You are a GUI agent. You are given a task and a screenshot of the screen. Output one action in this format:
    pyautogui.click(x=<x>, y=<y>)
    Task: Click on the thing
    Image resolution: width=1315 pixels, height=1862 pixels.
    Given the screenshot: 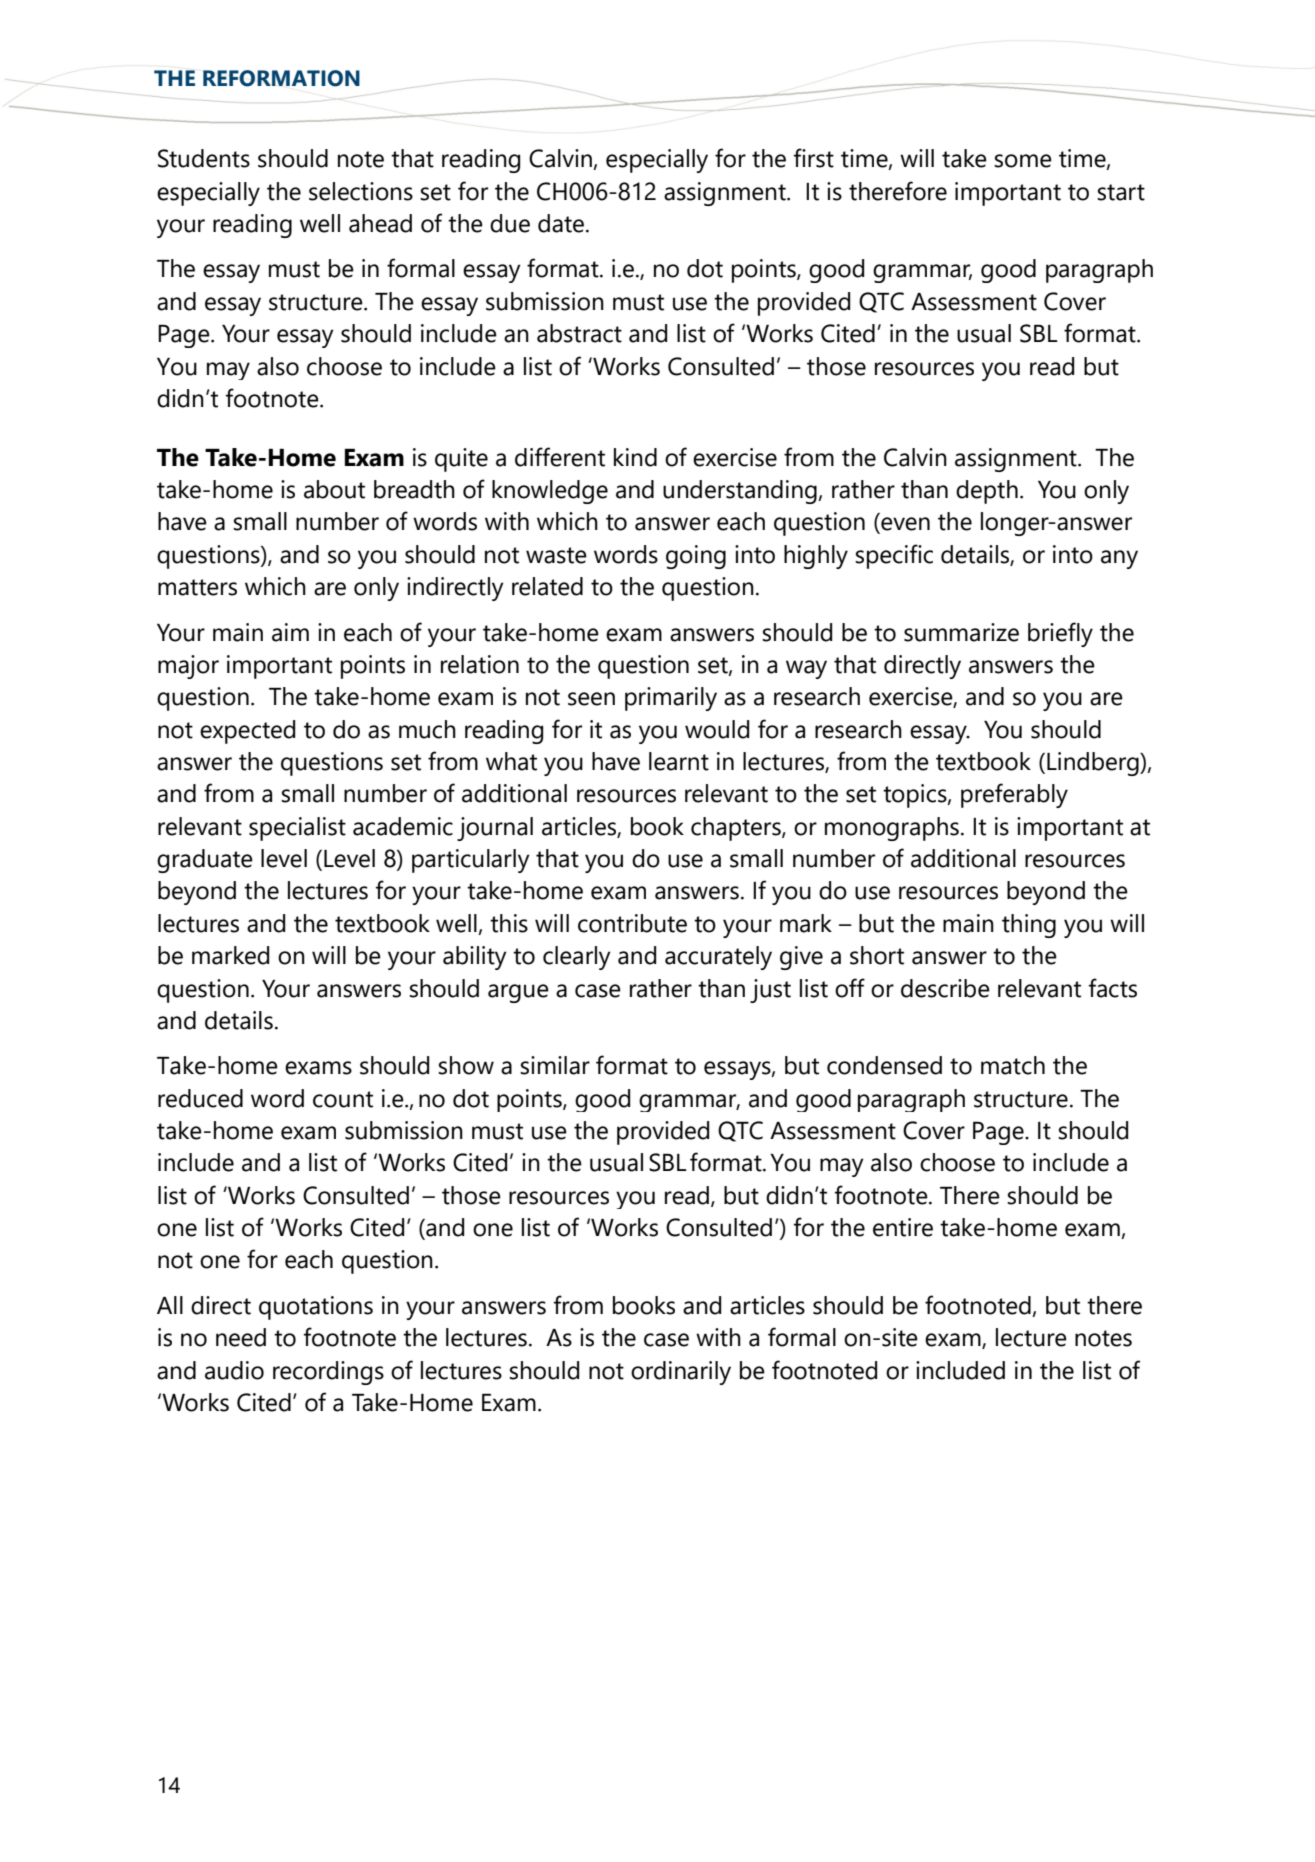 What is the action you would take?
    pyautogui.click(x=1029, y=926)
